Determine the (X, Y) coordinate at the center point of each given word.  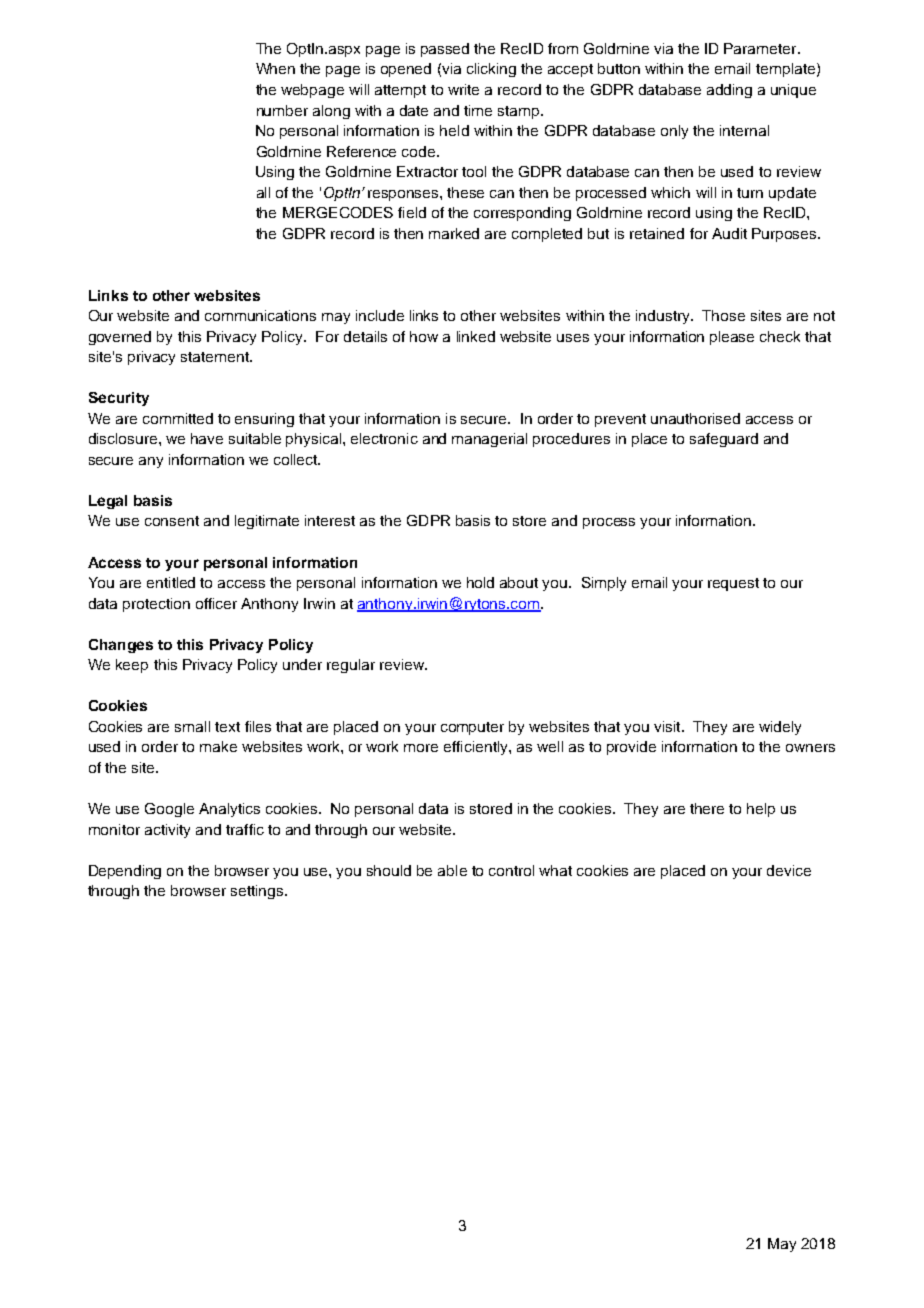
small (192, 726)
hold (480, 582)
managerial (489, 440)
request (733, 584)
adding (729, 91)
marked (454, 233)
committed (178, 418)
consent (172, 521)
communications (260, 315)
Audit (729, 233)
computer (472, 728)
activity (167, 831)
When (275, 68)
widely (780, 728)
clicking (491, 70)
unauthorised (695, 418)
